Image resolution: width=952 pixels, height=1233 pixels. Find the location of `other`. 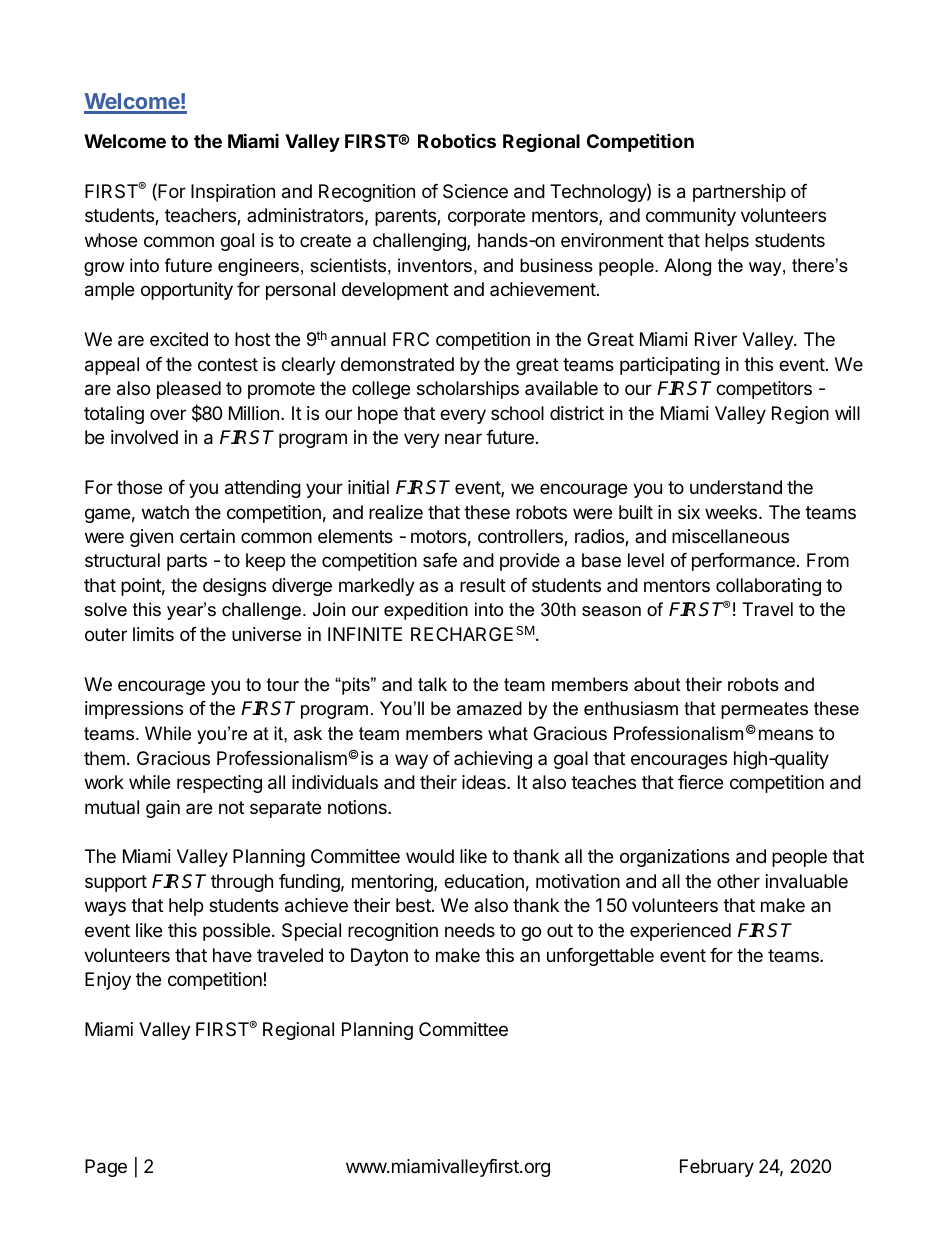

other is located at coordinates (738, 881).
